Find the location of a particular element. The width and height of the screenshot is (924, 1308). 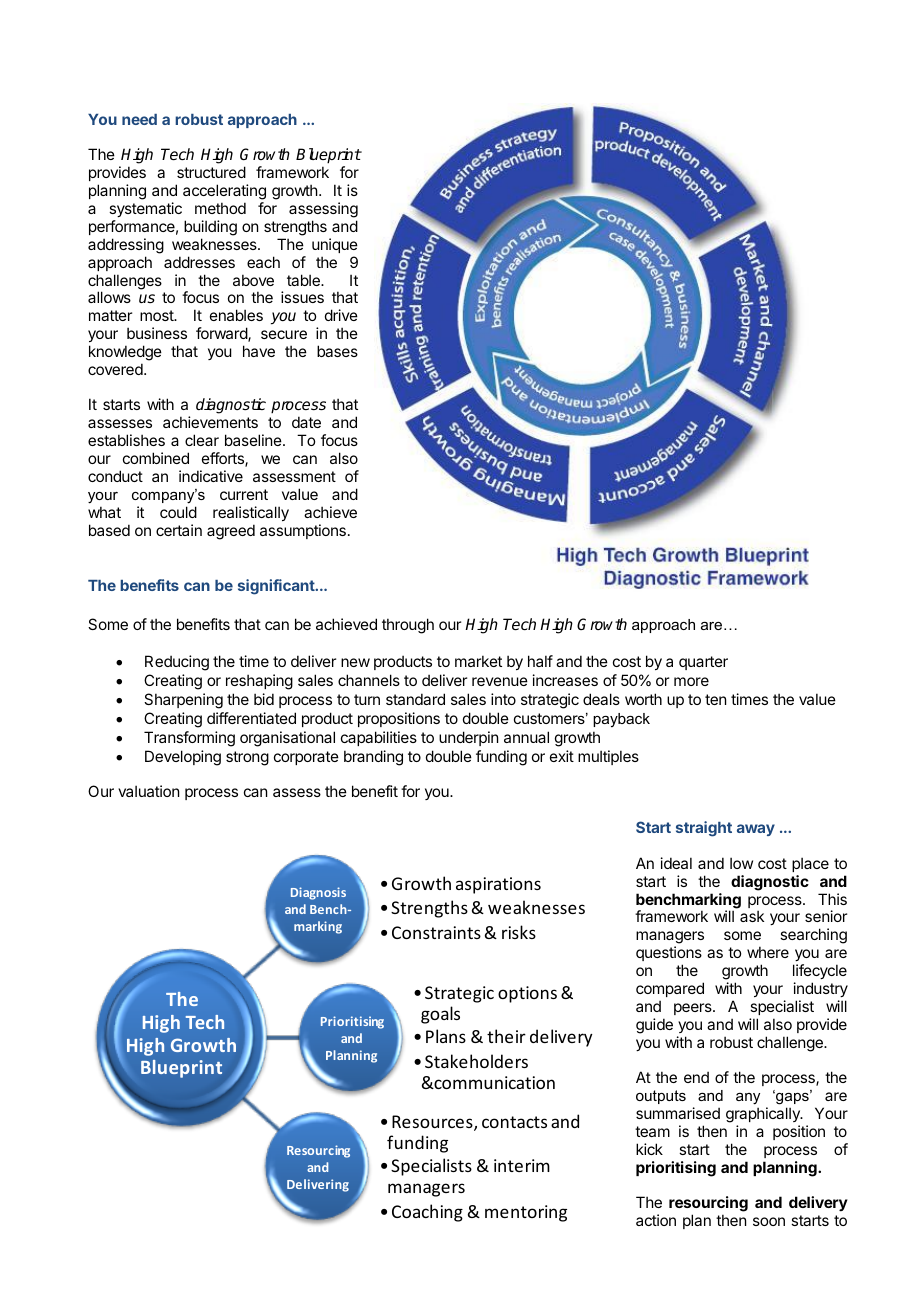

assumptions is located at coordinates (303, 531).
